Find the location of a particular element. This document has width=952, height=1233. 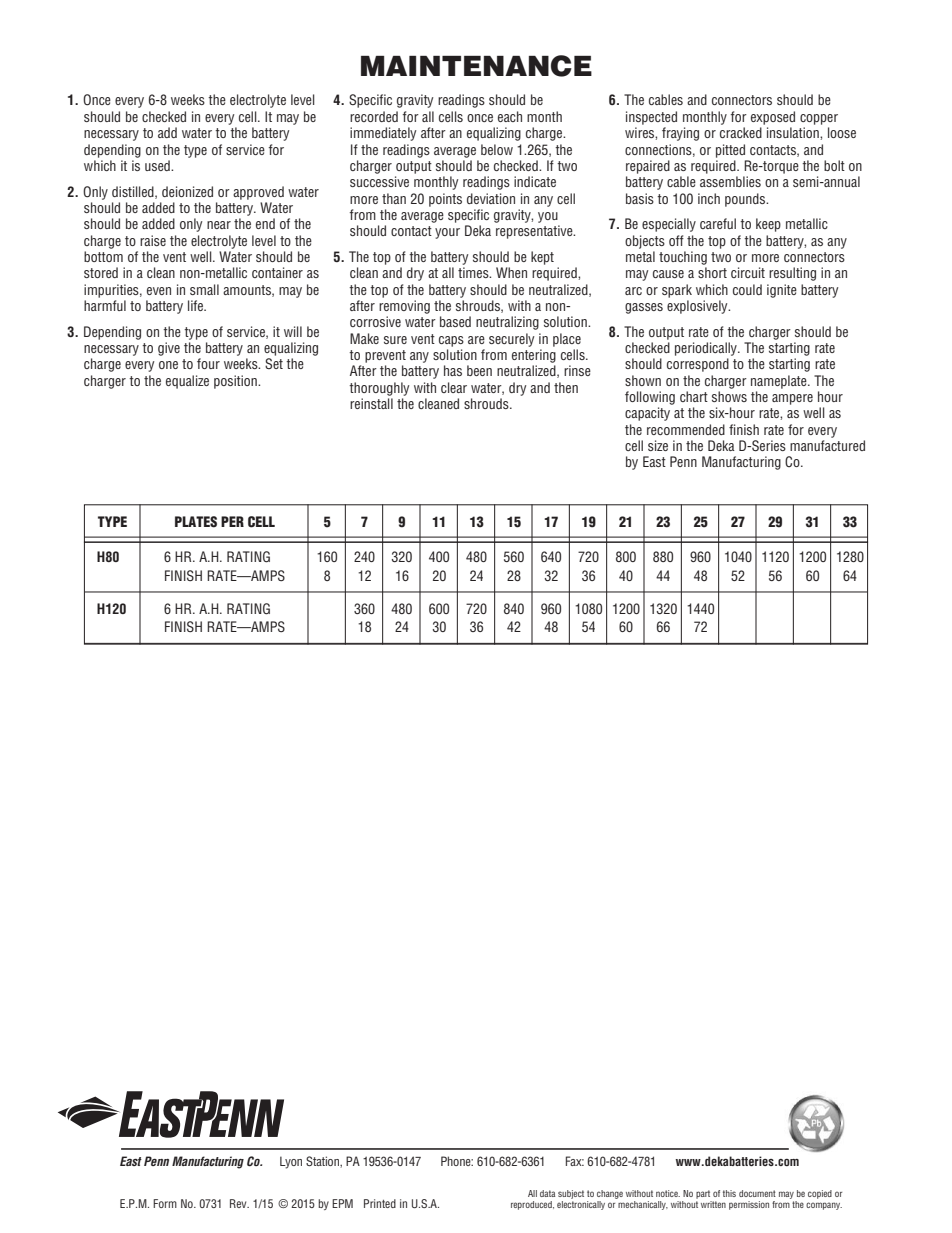

used is located at coordinates (158, 165).
